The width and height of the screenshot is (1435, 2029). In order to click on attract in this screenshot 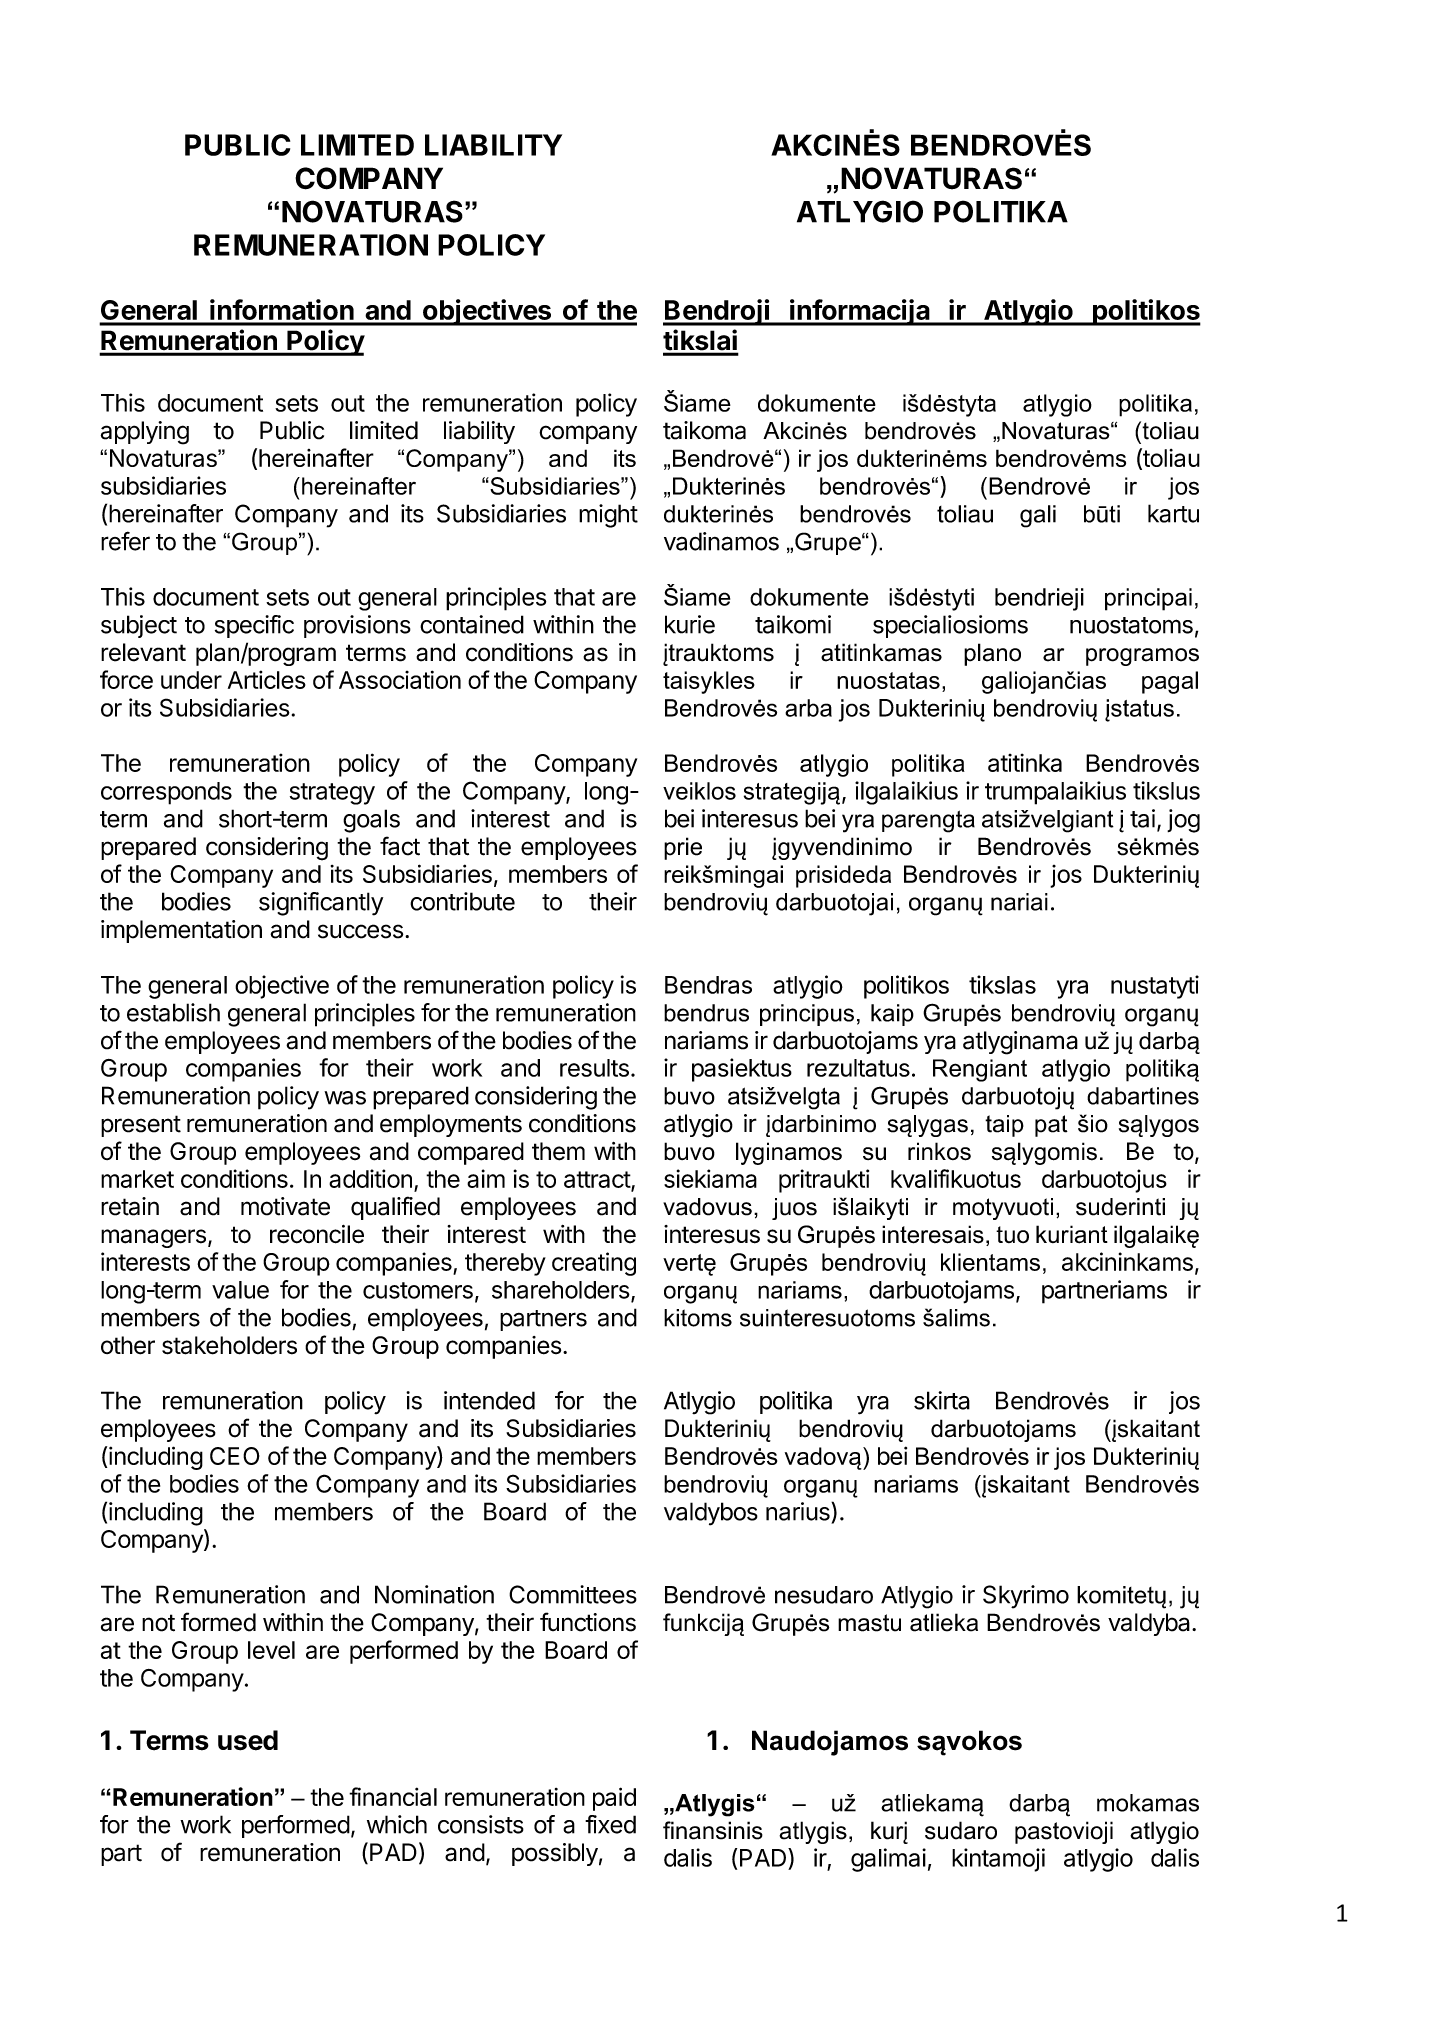, I will do `click(598, 1180)`.
